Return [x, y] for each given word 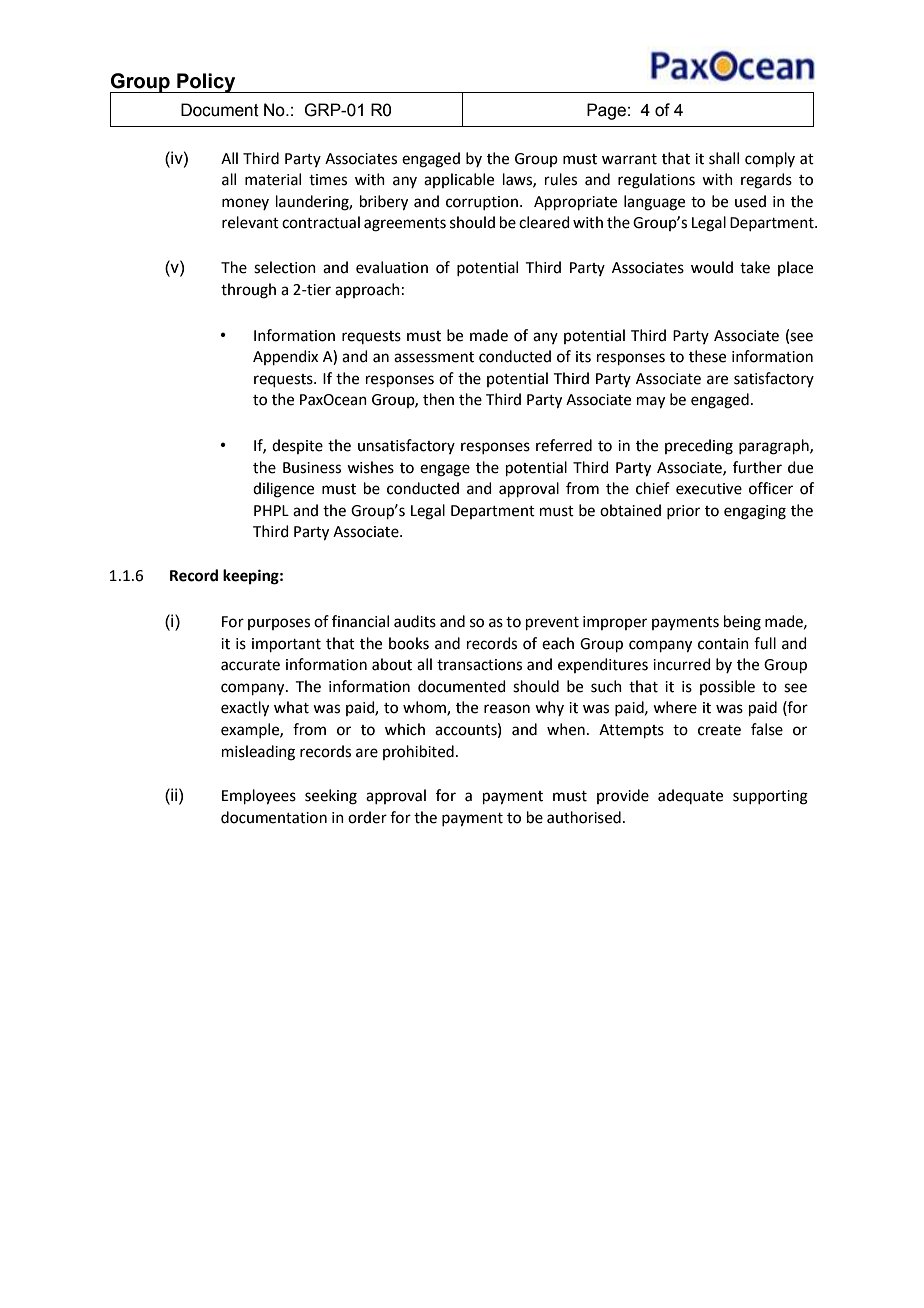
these [707, 356]
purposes [279, 624]
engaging [755, 512]
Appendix [285, 357]
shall [724, 158]
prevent [552, 623]
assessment [434, 357]
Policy [206, 83]
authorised [584, 817]
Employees [259, 797]
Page [606, 111]
